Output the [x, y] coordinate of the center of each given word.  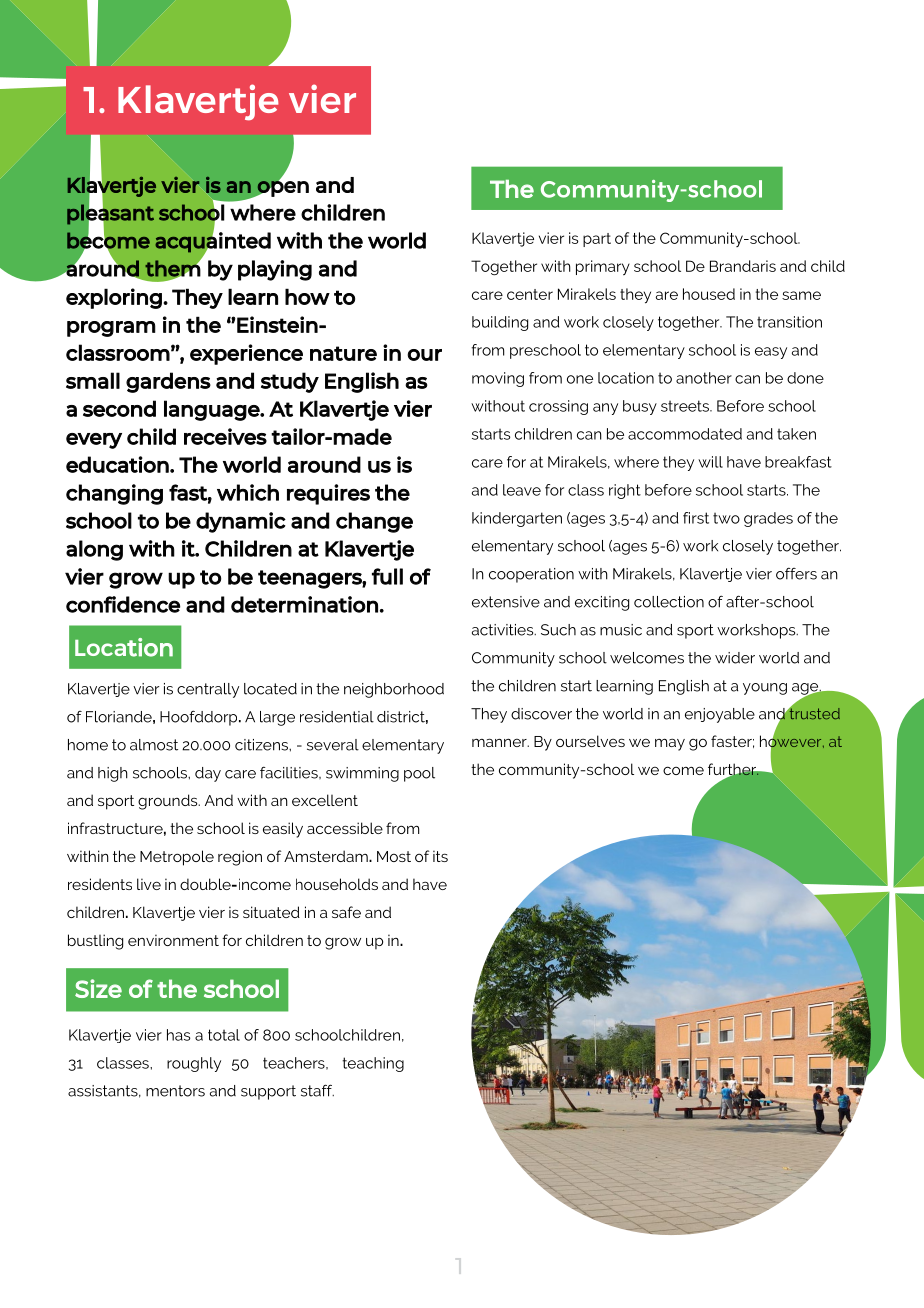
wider [735, 658]
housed [709, 294]
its [440, 856]
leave [522, 490]
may [670, 744]
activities [504, 630]
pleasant [110, 214]
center [530, 294]
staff [317, 1090]
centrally [208, 690]
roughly [194, 1064]
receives [225, 436]
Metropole [177, 858]
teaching [373, 1064]
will [710, 462]
